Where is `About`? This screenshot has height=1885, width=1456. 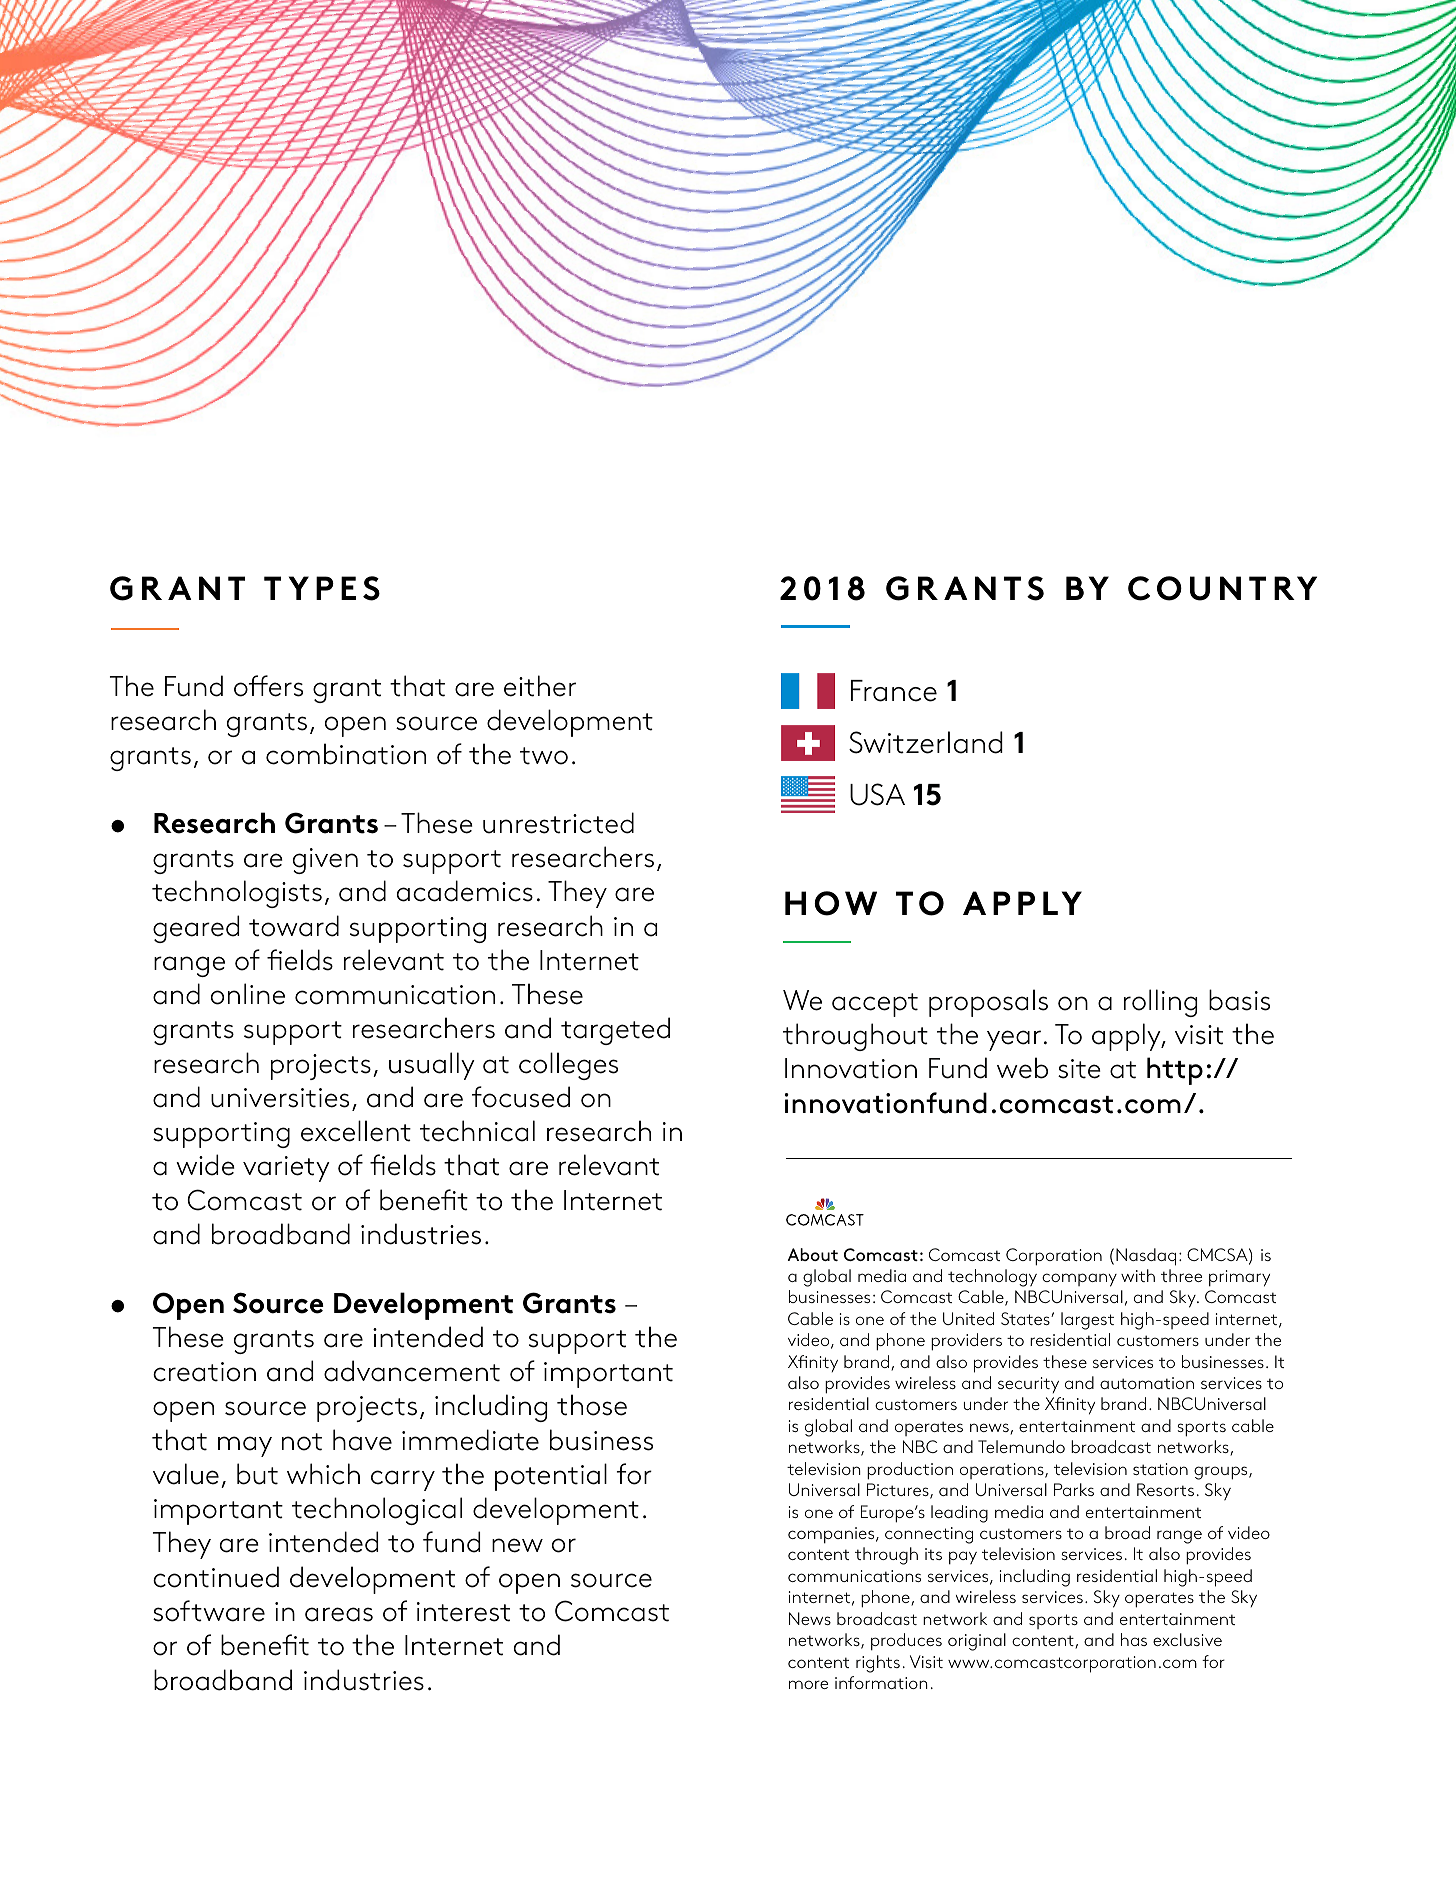
About is located at coordinates (812, 1254).
